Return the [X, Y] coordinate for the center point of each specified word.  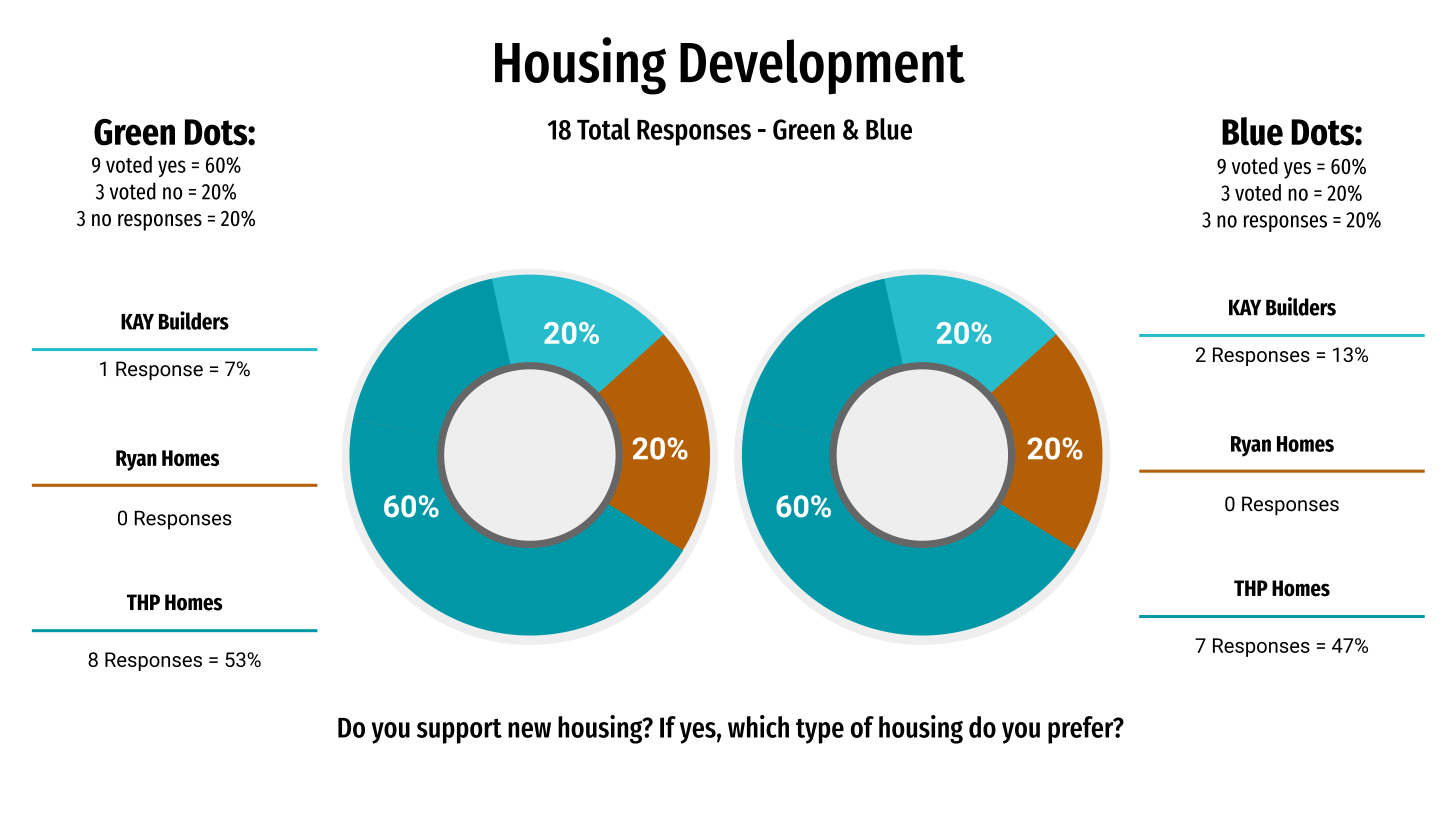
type [820, 731]
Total [603, 129]
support [459, 731]
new [529, 730]
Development [822, 67]
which [758, 726]
